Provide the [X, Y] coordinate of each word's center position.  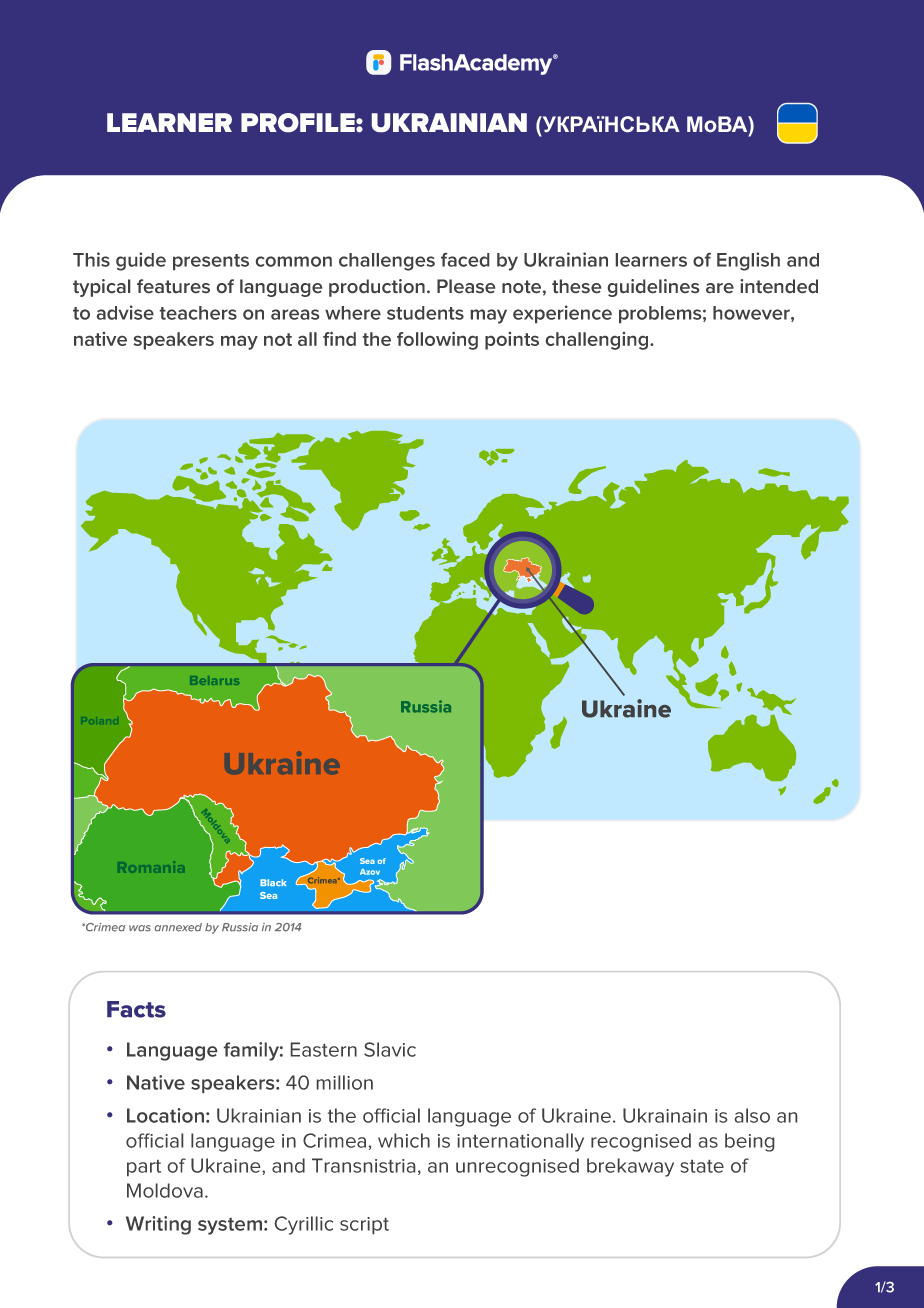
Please [466, 286]
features [173, 286]
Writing [158, 1225]
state [702, 1166]
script [364, 1225]
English [748, 261]
